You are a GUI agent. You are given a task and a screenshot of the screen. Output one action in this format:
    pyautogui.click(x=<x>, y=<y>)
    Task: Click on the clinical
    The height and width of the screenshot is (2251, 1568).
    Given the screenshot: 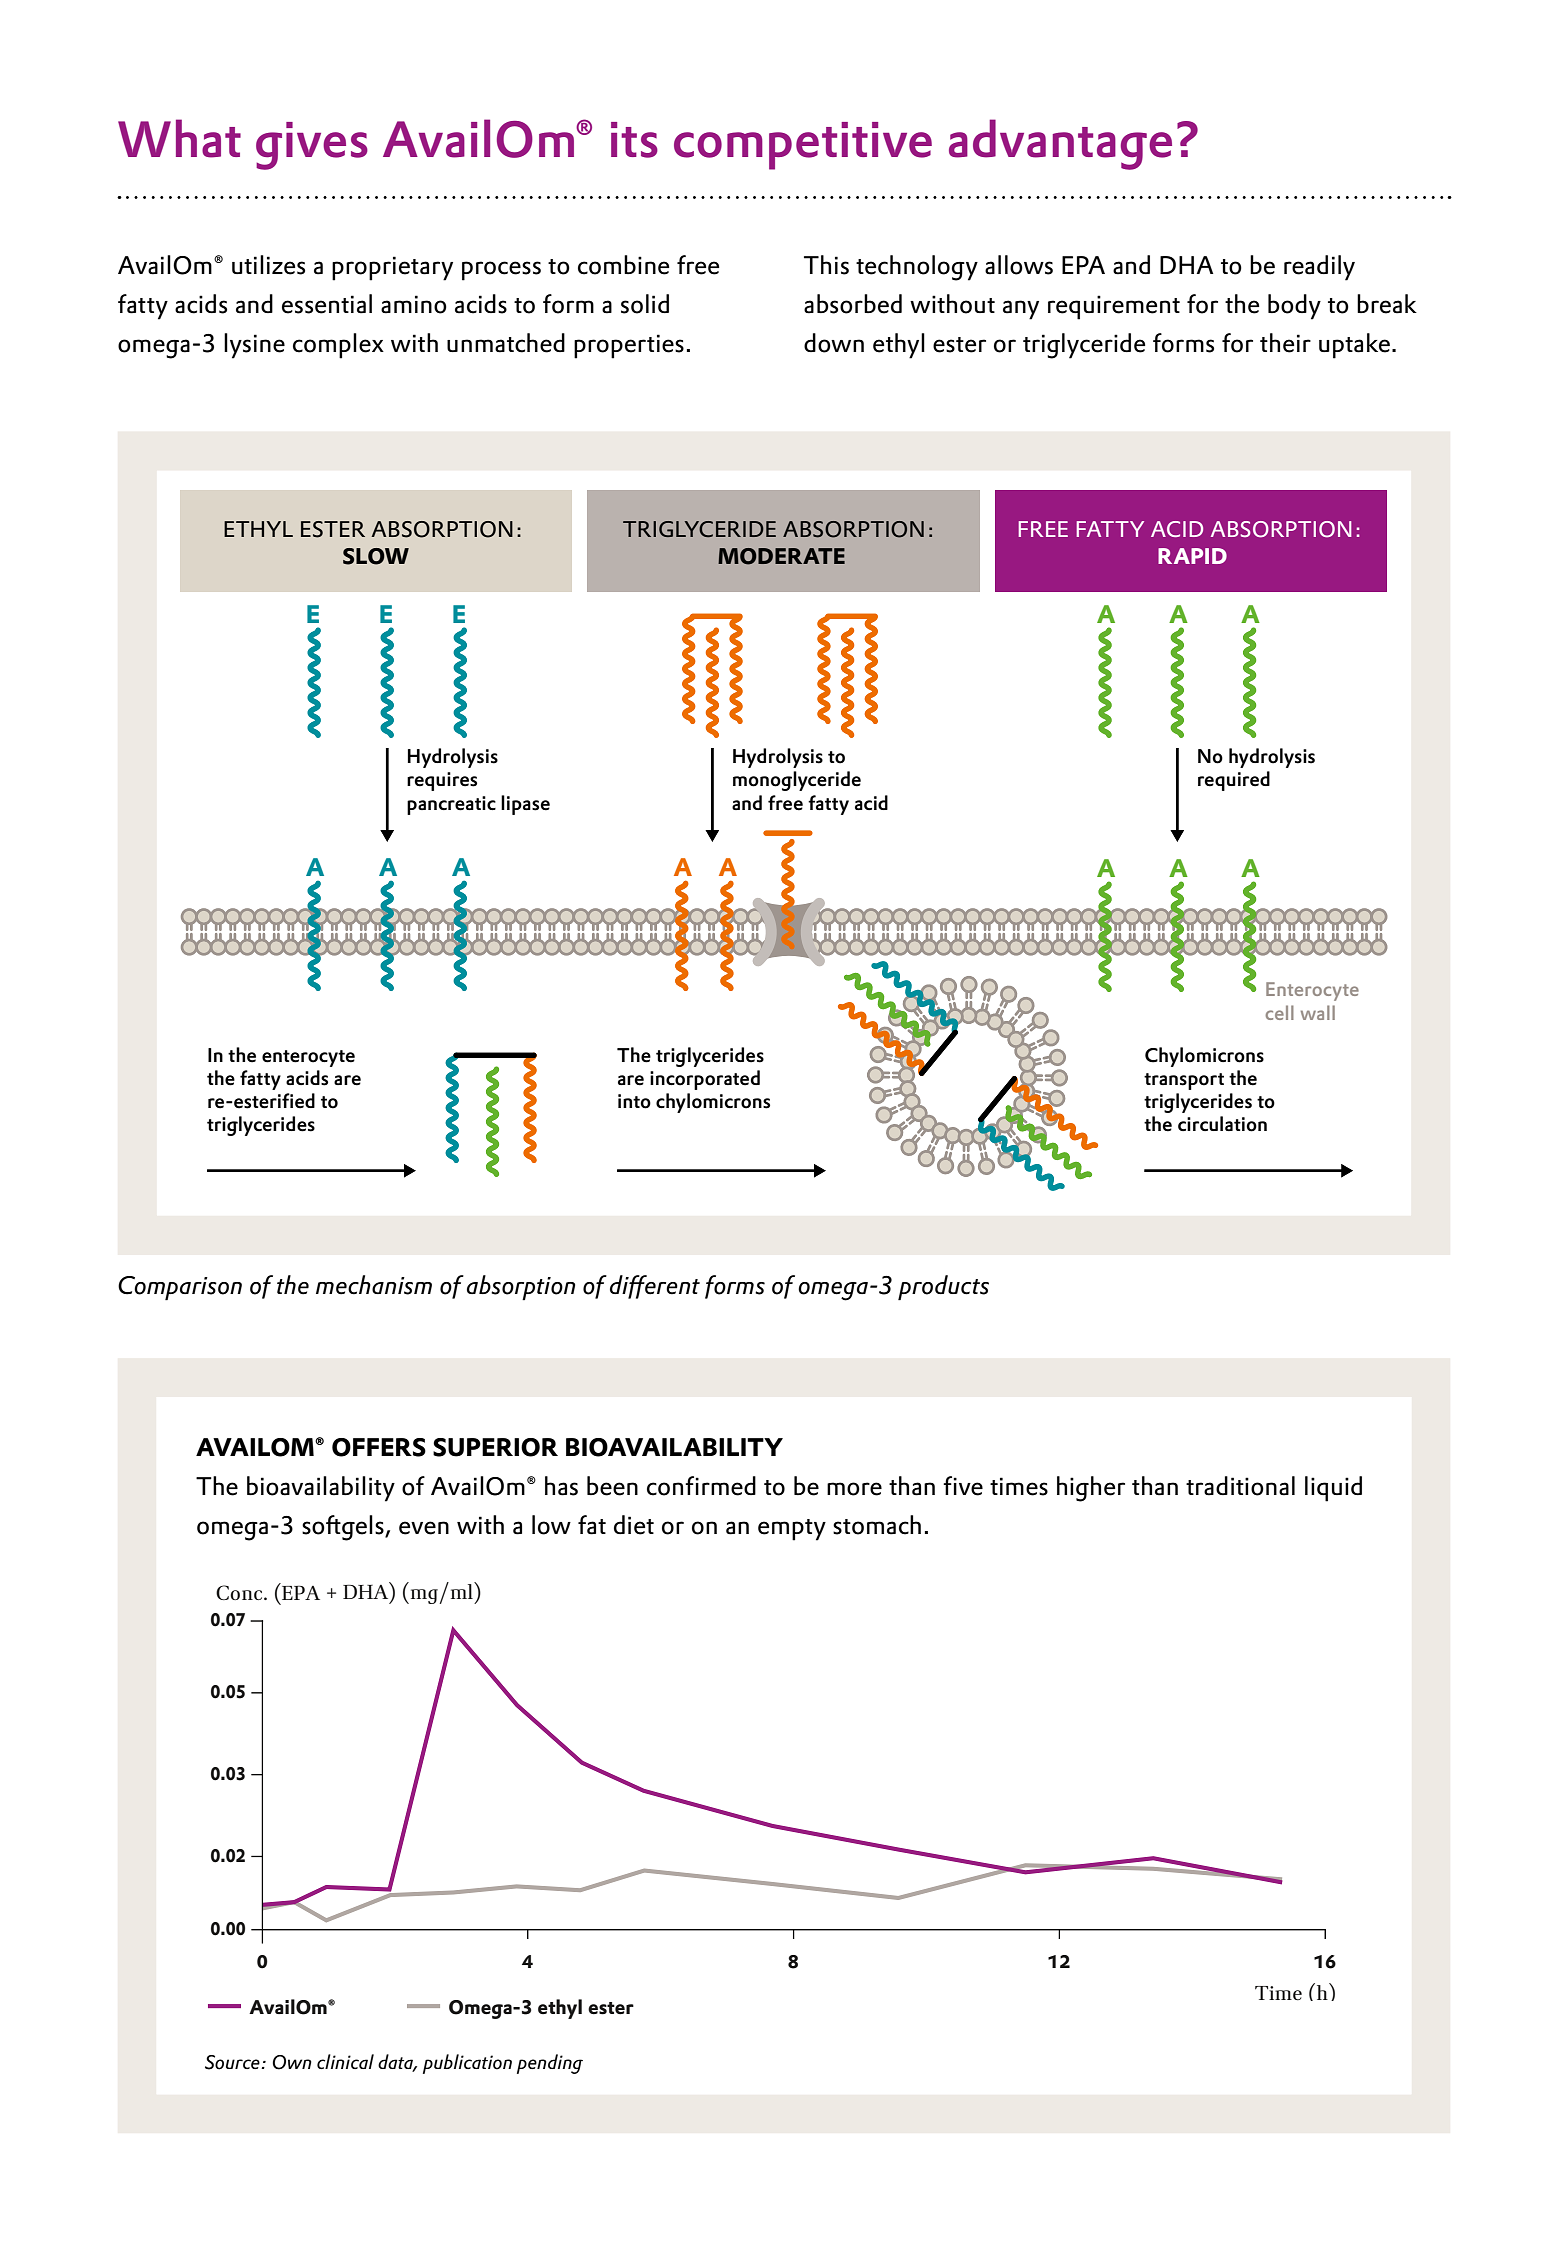 What is the action you would take?
    pyautogui.click(x=345, y=2061)
